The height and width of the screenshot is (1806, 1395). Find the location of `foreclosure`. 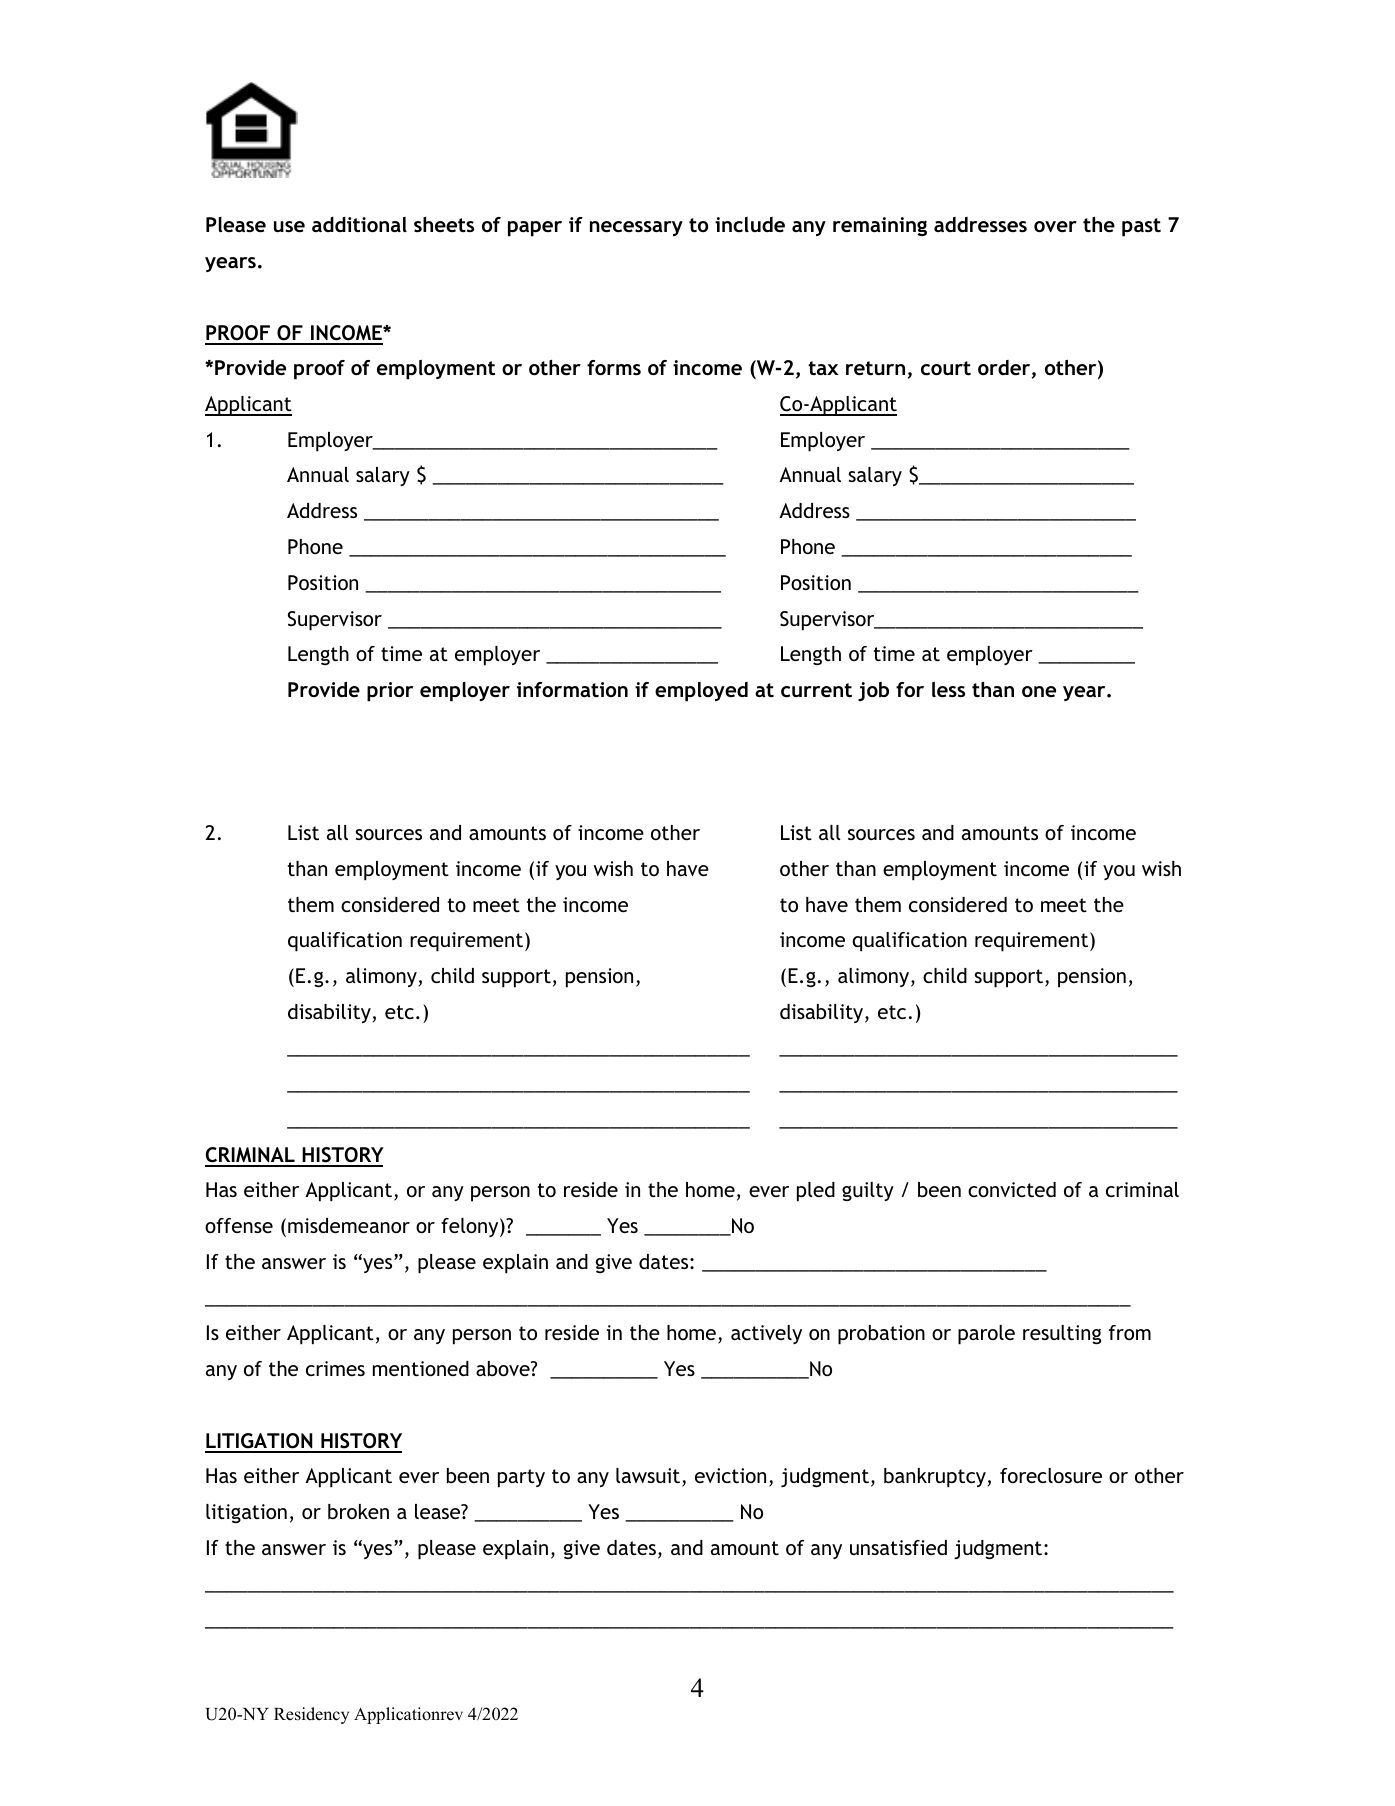

foreclosure is located at coordinates (1051, 1475).
